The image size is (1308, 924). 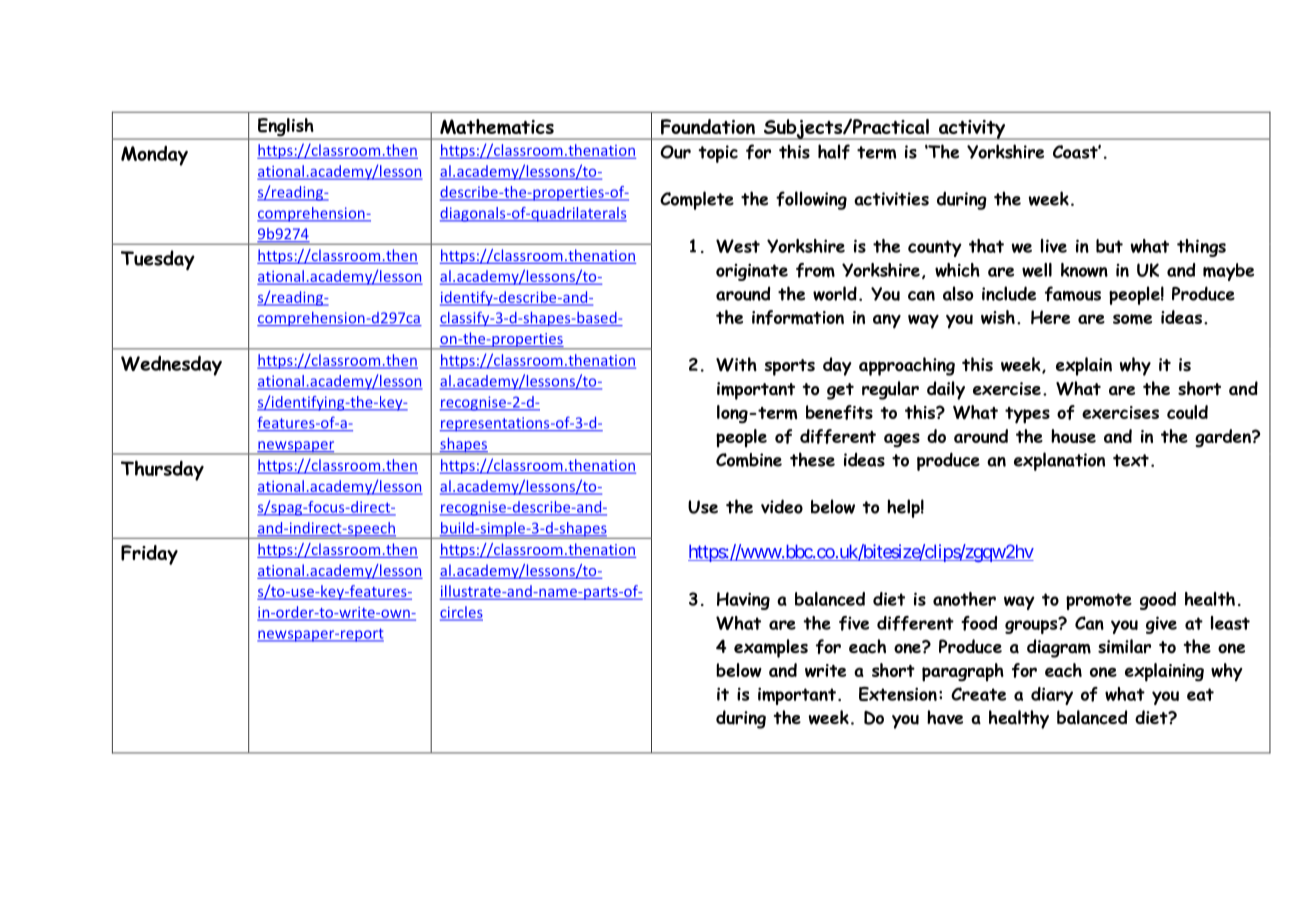 I want to click on Having, so click(x=743, y=601).
